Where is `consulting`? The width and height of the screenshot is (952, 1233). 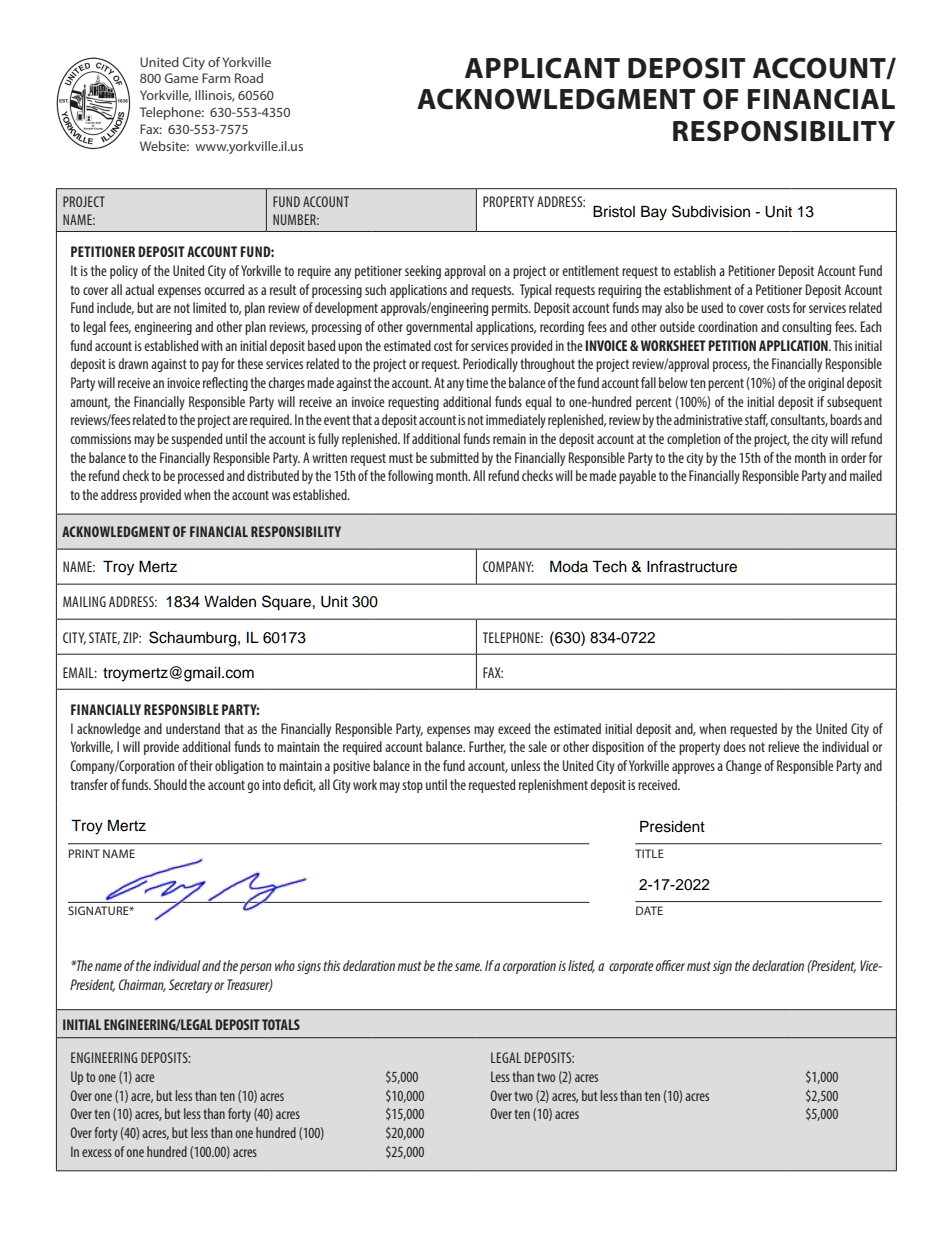 consulting is located at coordinates (806, 328).
